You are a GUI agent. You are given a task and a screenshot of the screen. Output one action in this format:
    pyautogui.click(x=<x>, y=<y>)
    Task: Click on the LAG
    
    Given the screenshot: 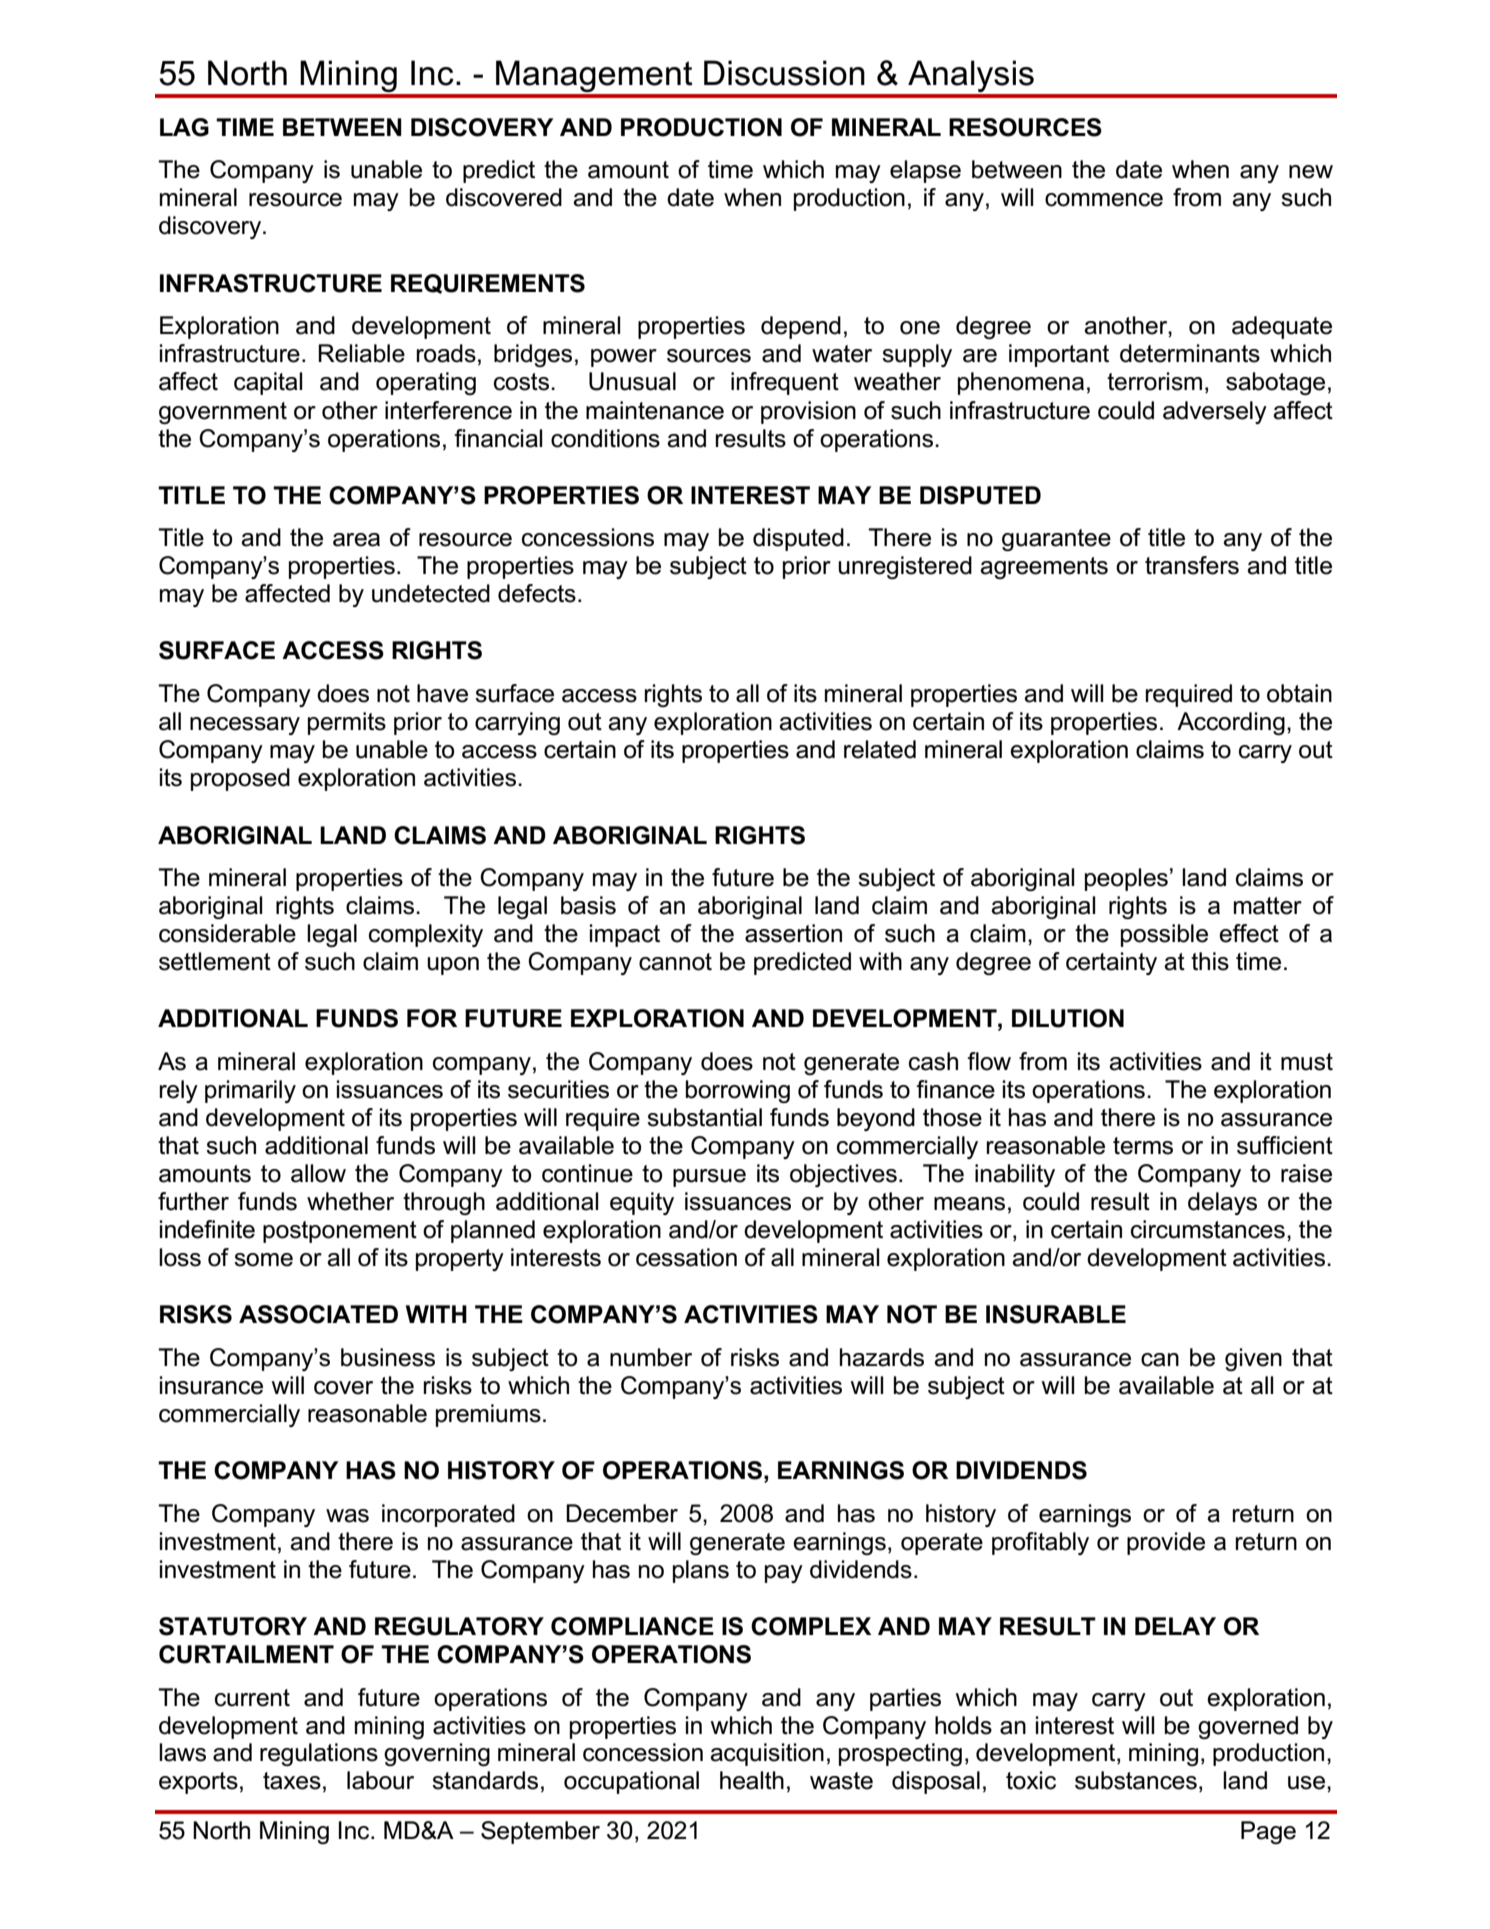 What is the action you would take?
    pyautogui.click(x=184, y=127)
